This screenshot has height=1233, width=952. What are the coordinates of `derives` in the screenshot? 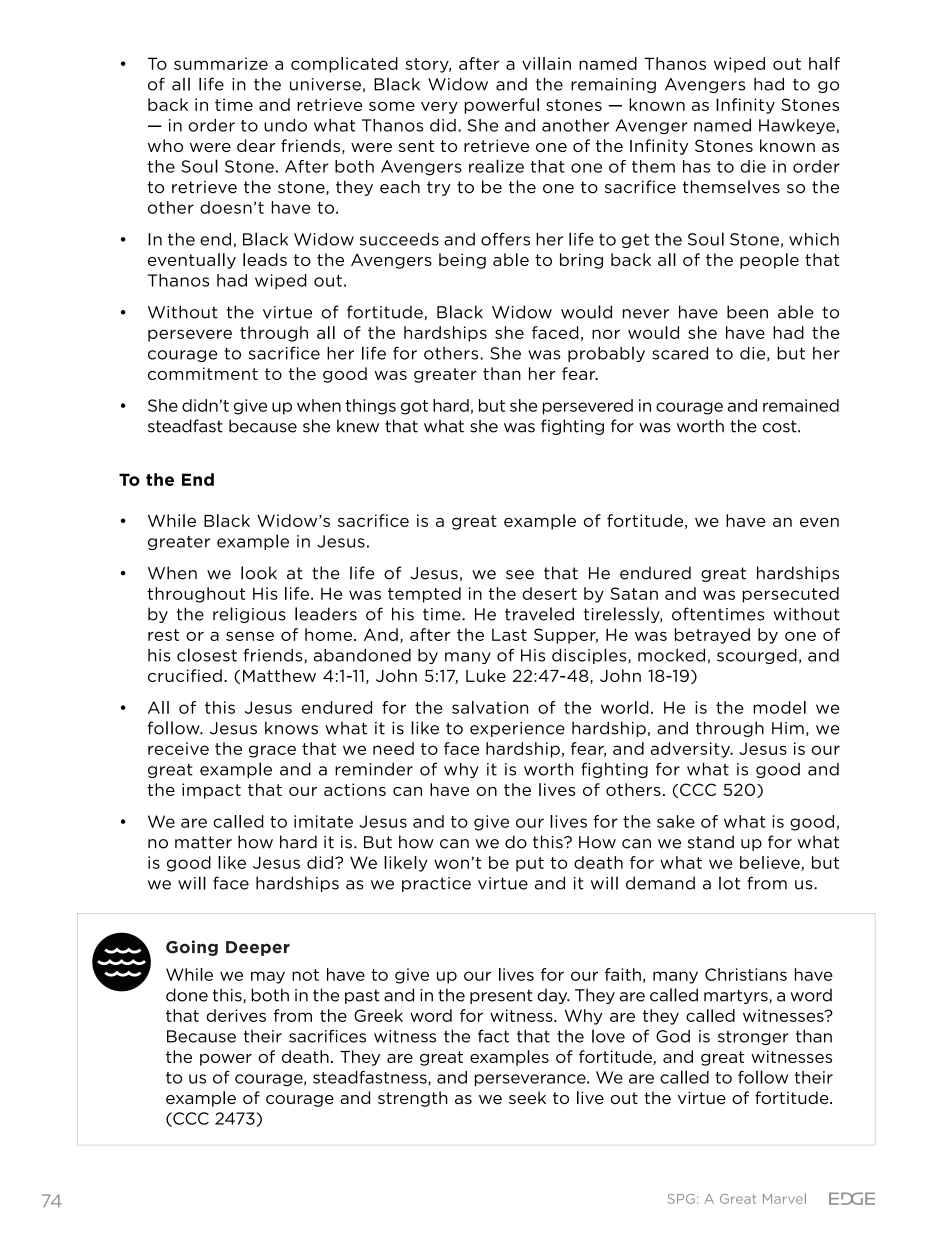 It's located at (236, 1015).
